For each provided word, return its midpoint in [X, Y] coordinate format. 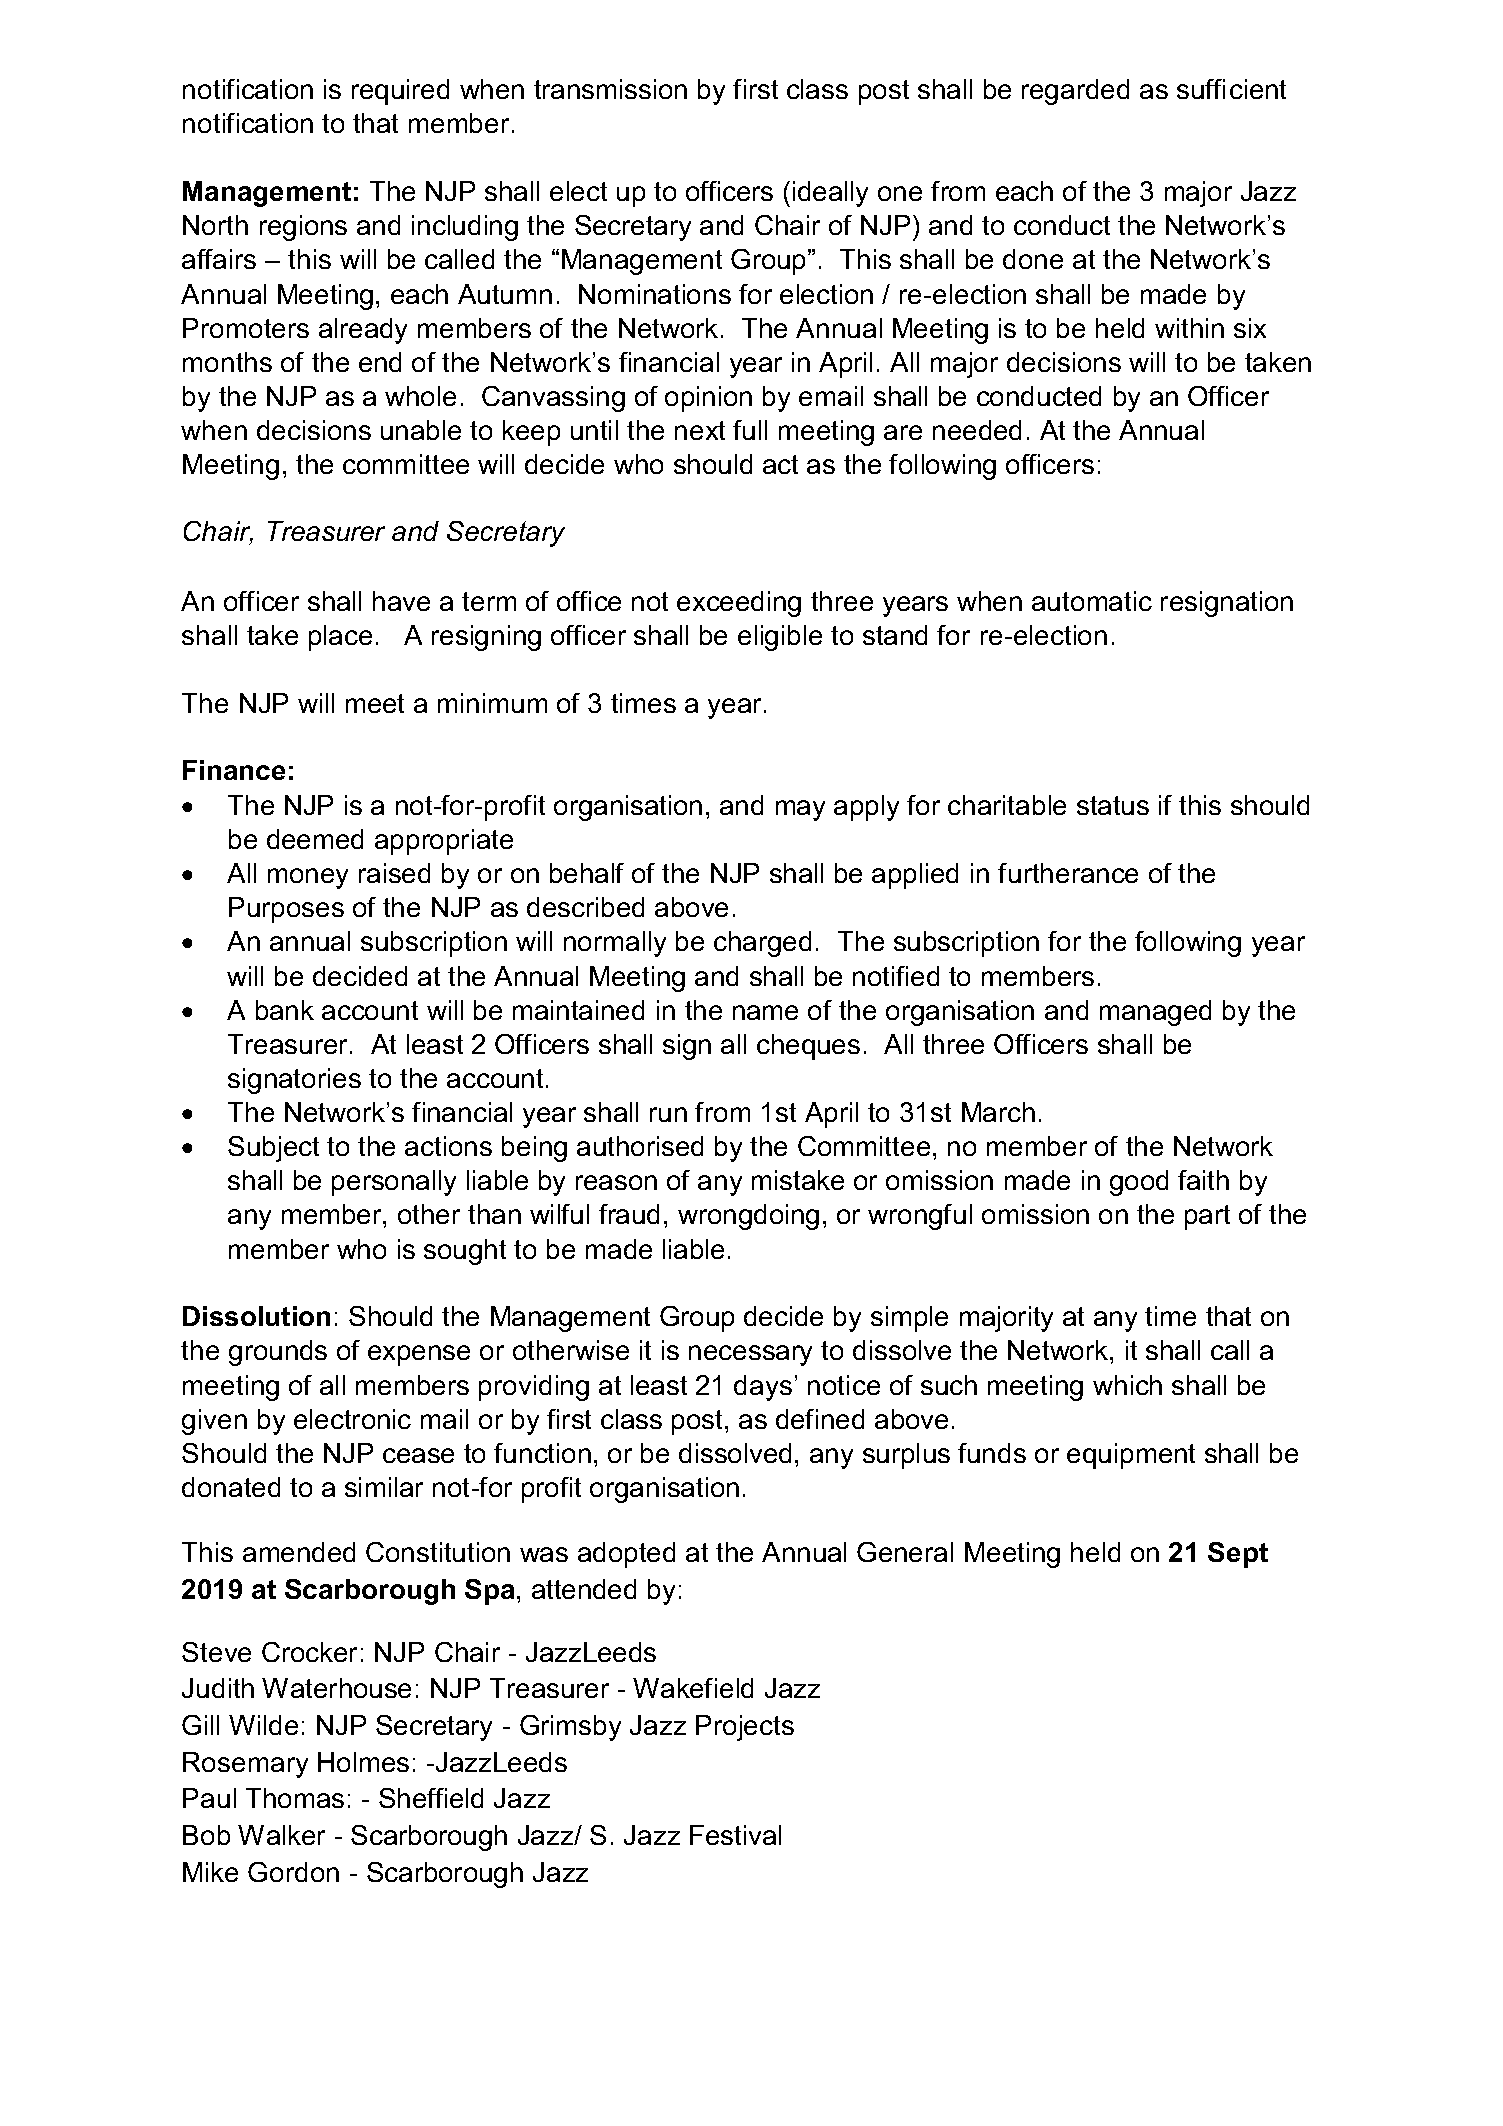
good [1139, 1183]
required [400, 92]
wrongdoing [748, 1217]
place [340, 638]
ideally [830, 194]
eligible [780, 638]
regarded [1075, 92]
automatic [1092, 601]
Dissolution [256, 1316]
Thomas [295, 1798]
